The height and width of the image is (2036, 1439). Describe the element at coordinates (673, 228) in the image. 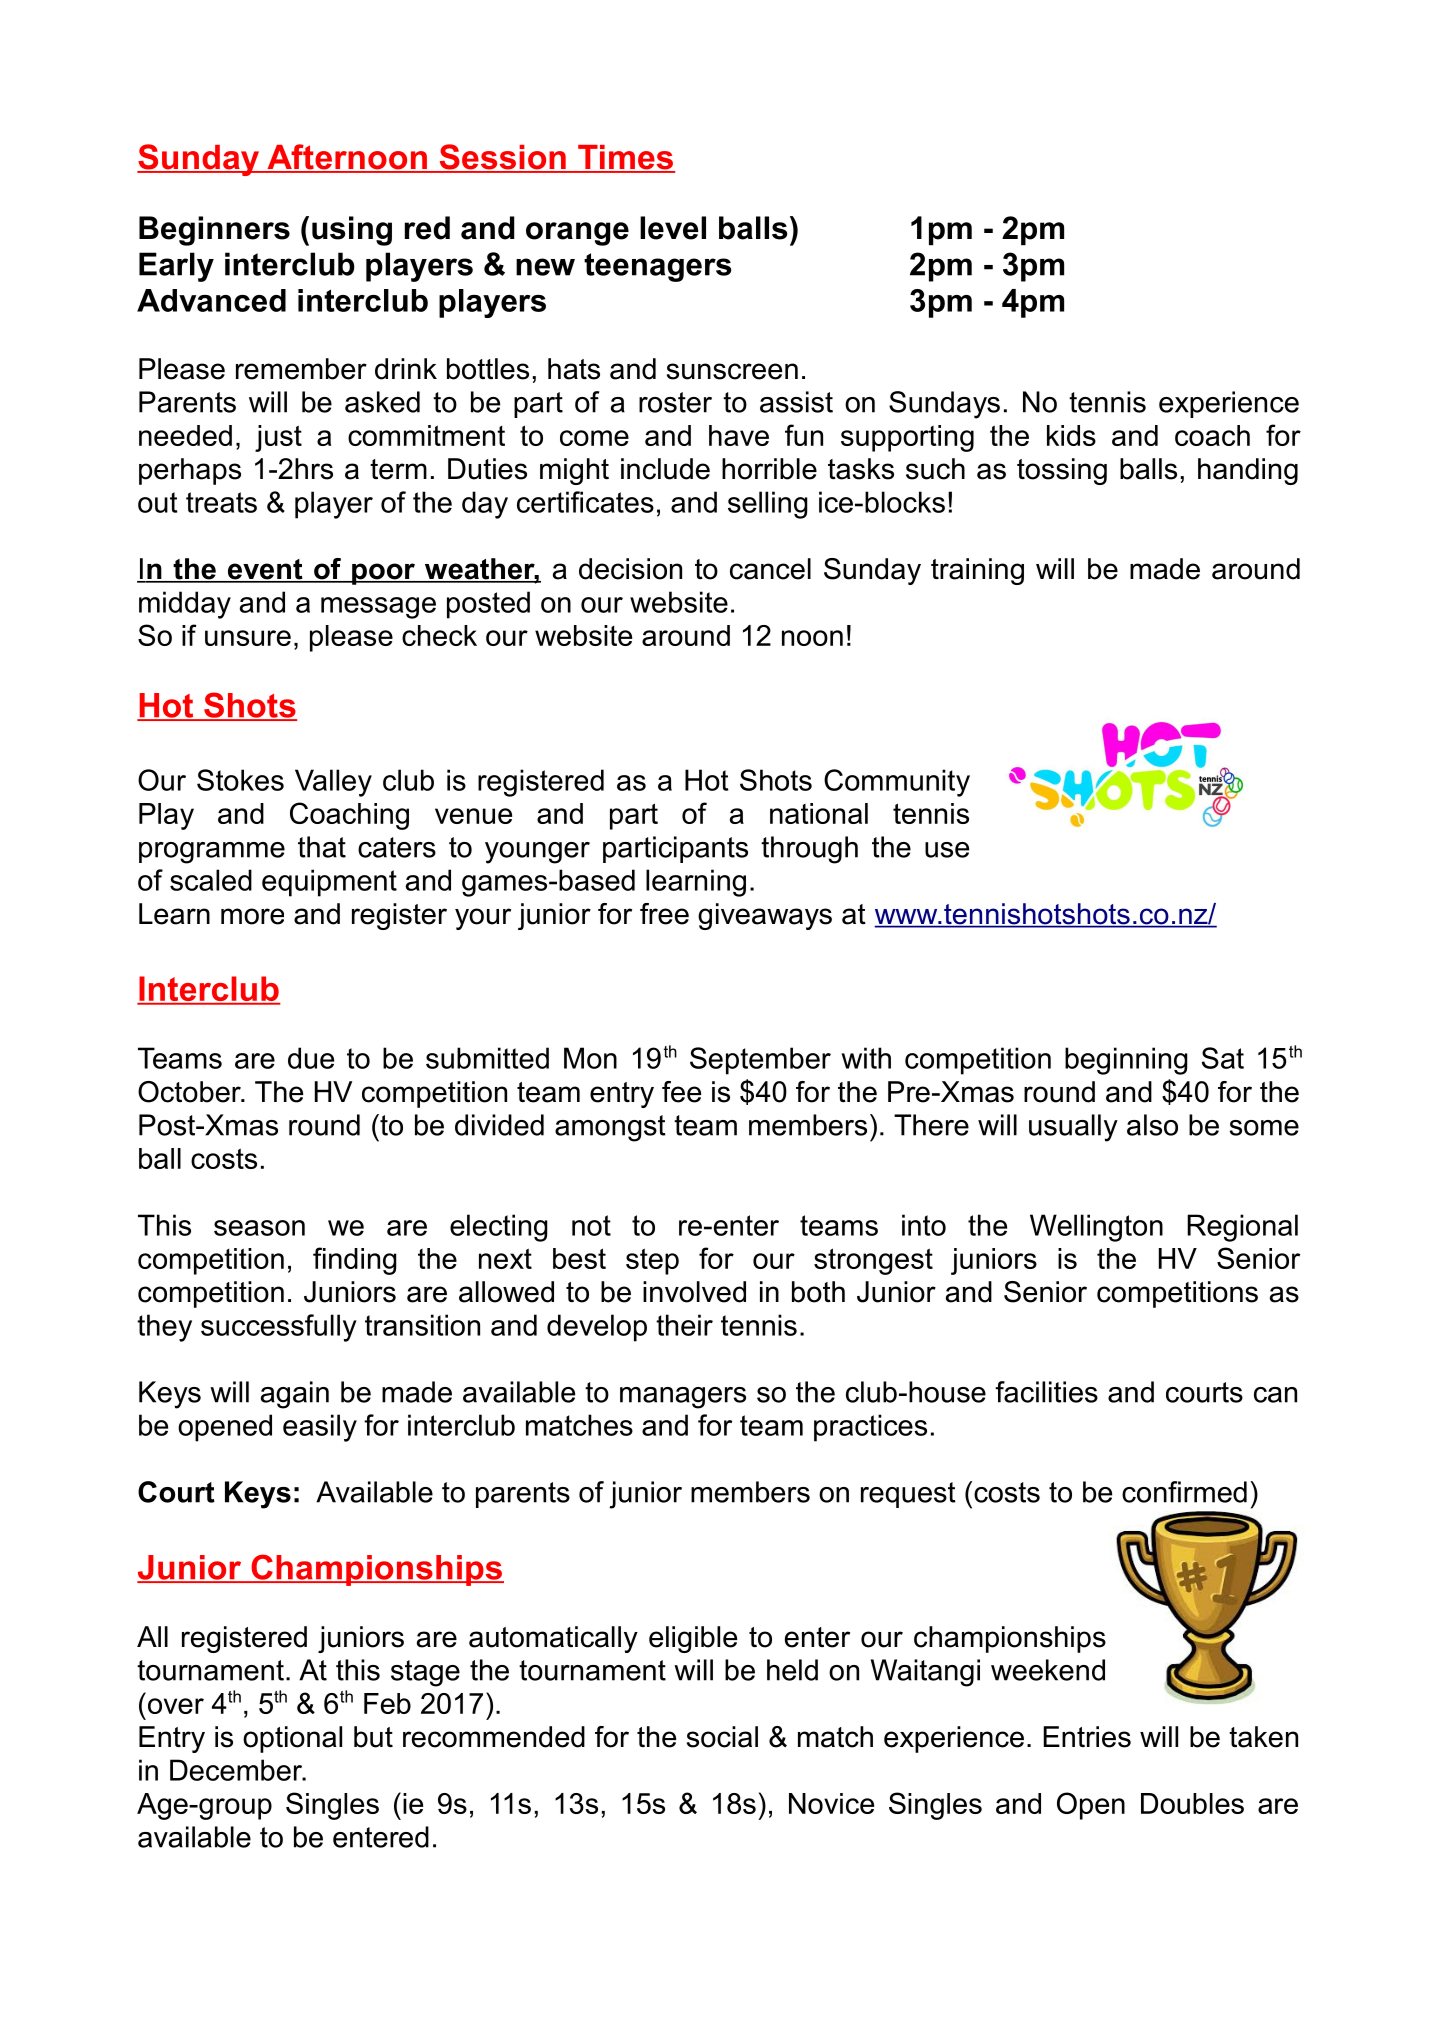

I see `level` at that location.
